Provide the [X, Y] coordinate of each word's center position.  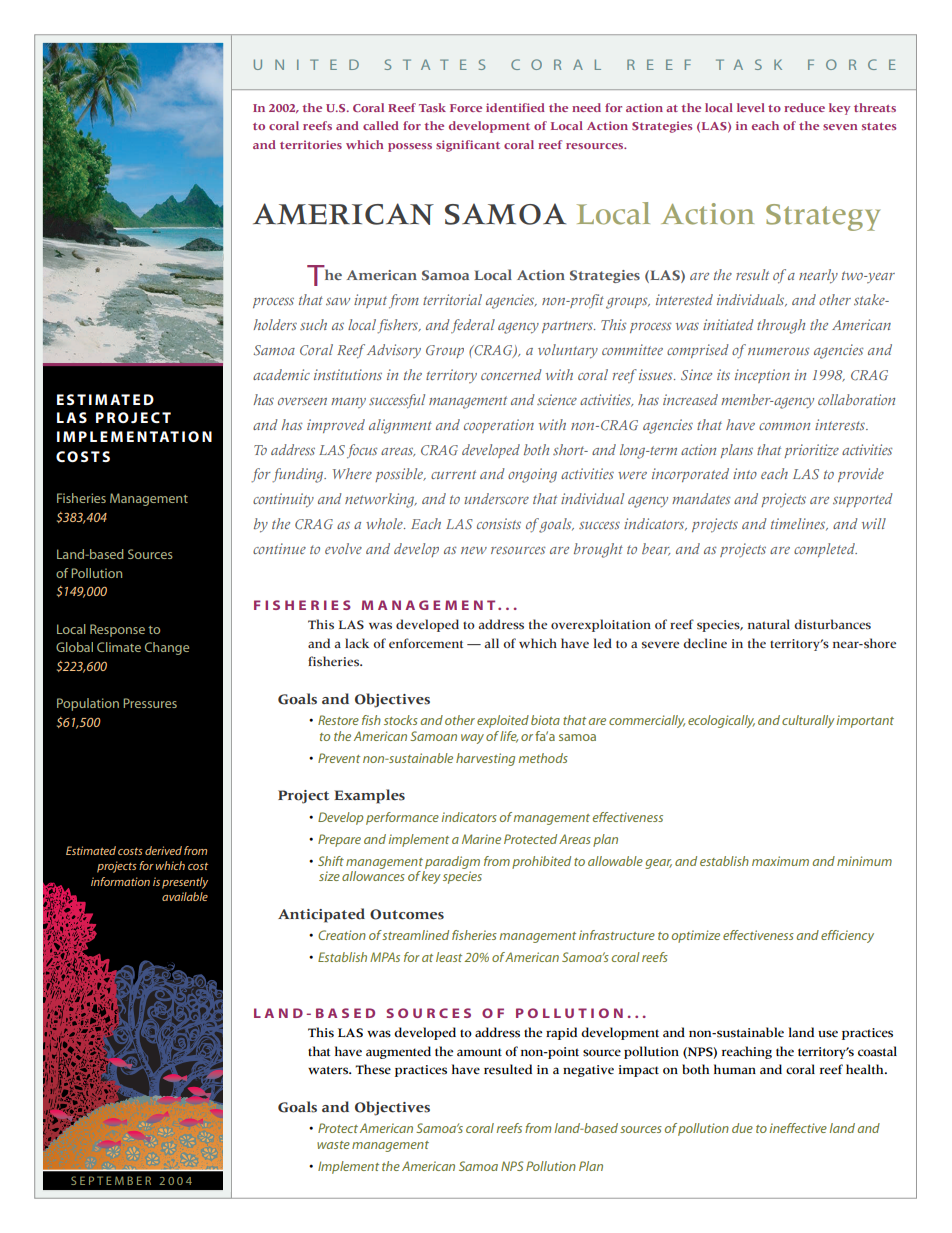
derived [163, 850]
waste [333, 1145]
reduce [804, 107]
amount [479, 1052]
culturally [808, 721]
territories [311, 144]
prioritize [811, 451]
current [453, 474]
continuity [283, 500]
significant [468, 146]
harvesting [485, 759]
